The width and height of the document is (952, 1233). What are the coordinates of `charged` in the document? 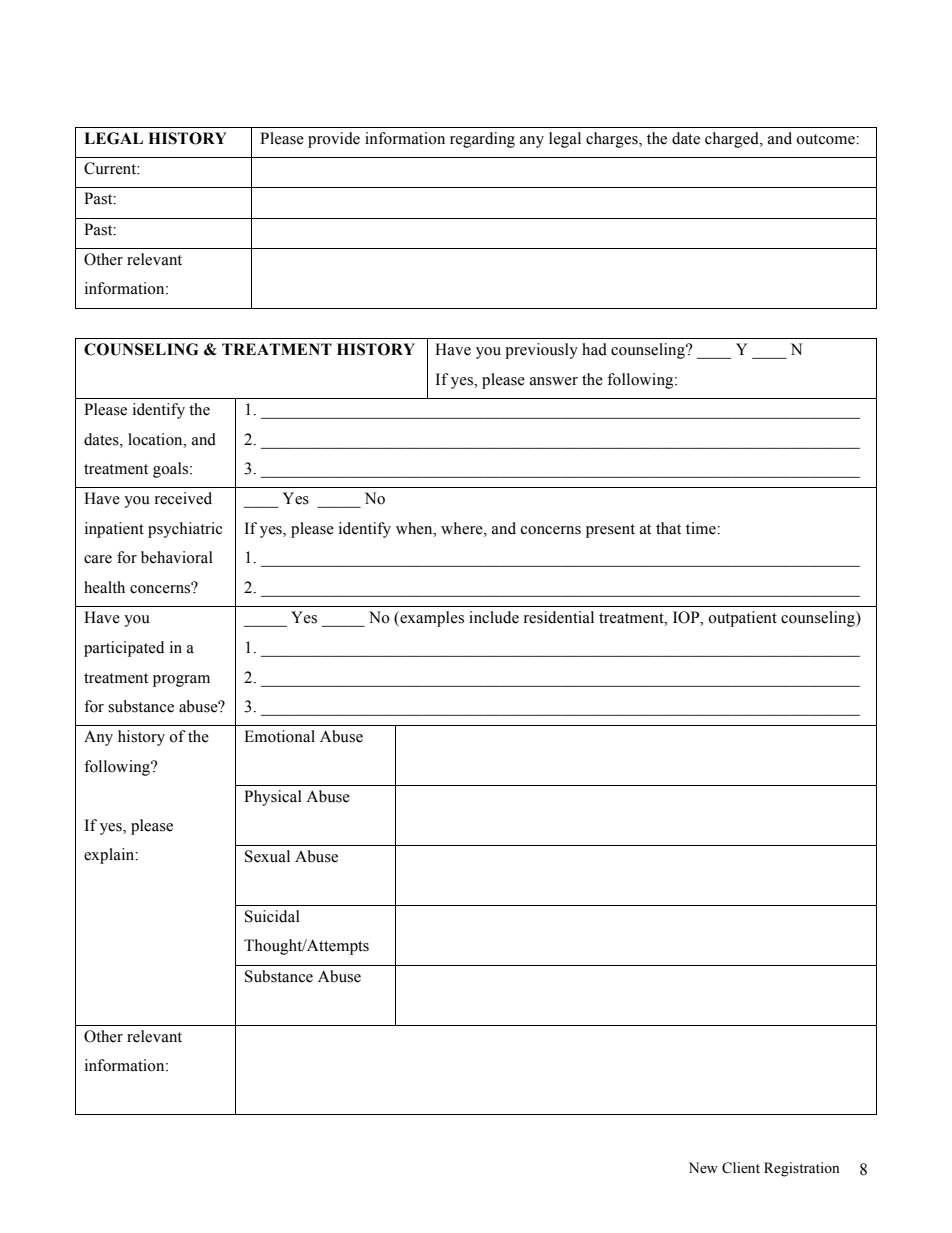 It's located at (733, 140).
